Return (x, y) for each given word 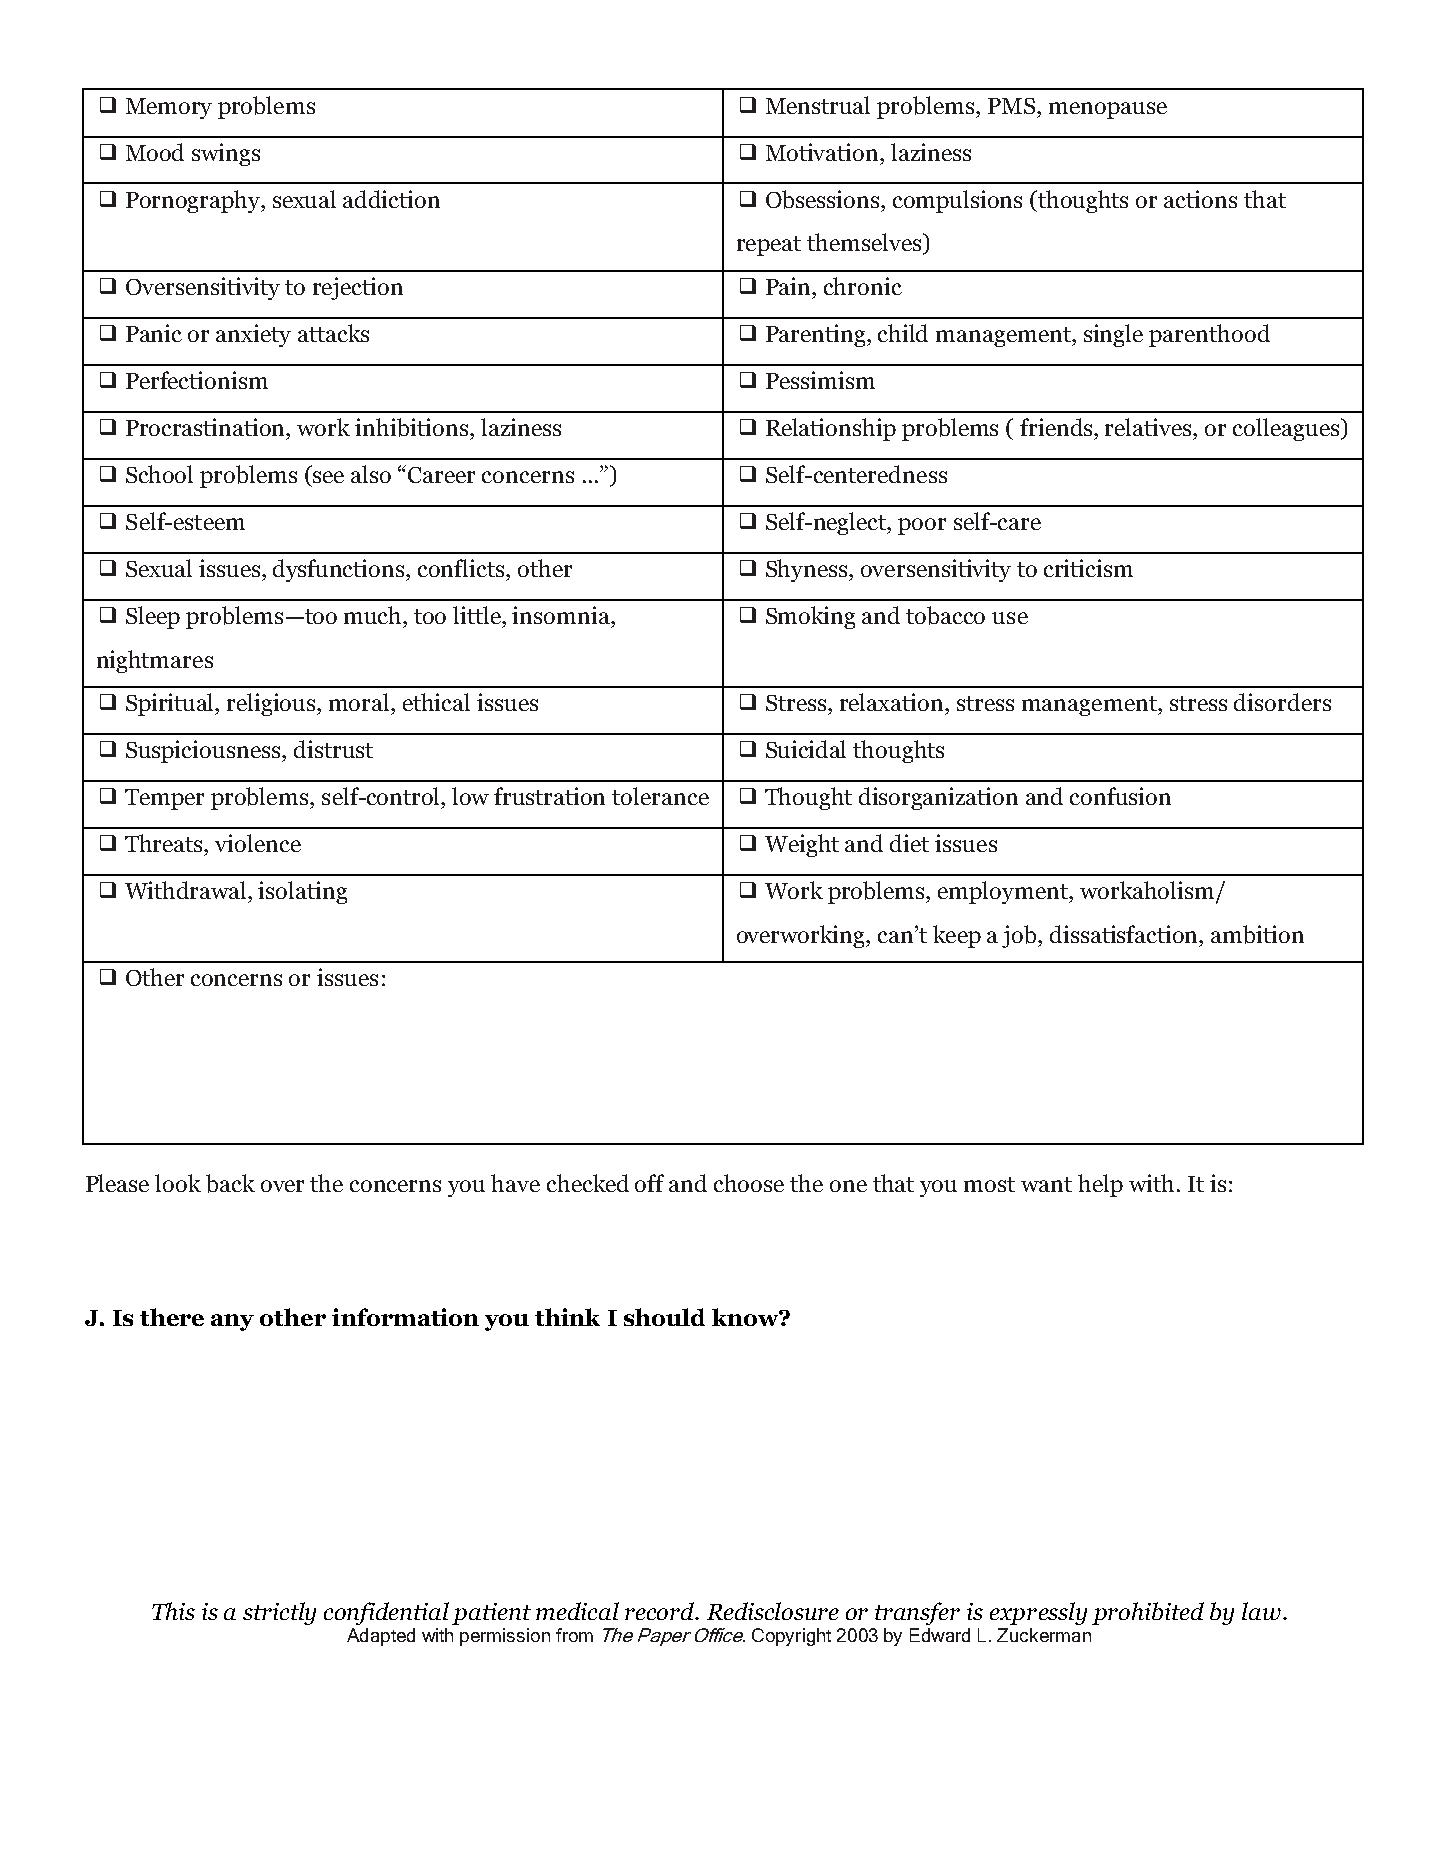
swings (226, 154)
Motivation (823, 152)
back (230, 1183)
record (661, 1611)
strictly (279, 1613)
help (1100, 1185)
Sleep (153, 617)
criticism (1088, 568)
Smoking (810, 617)
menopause (1108, 110)
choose (749, 1183)
